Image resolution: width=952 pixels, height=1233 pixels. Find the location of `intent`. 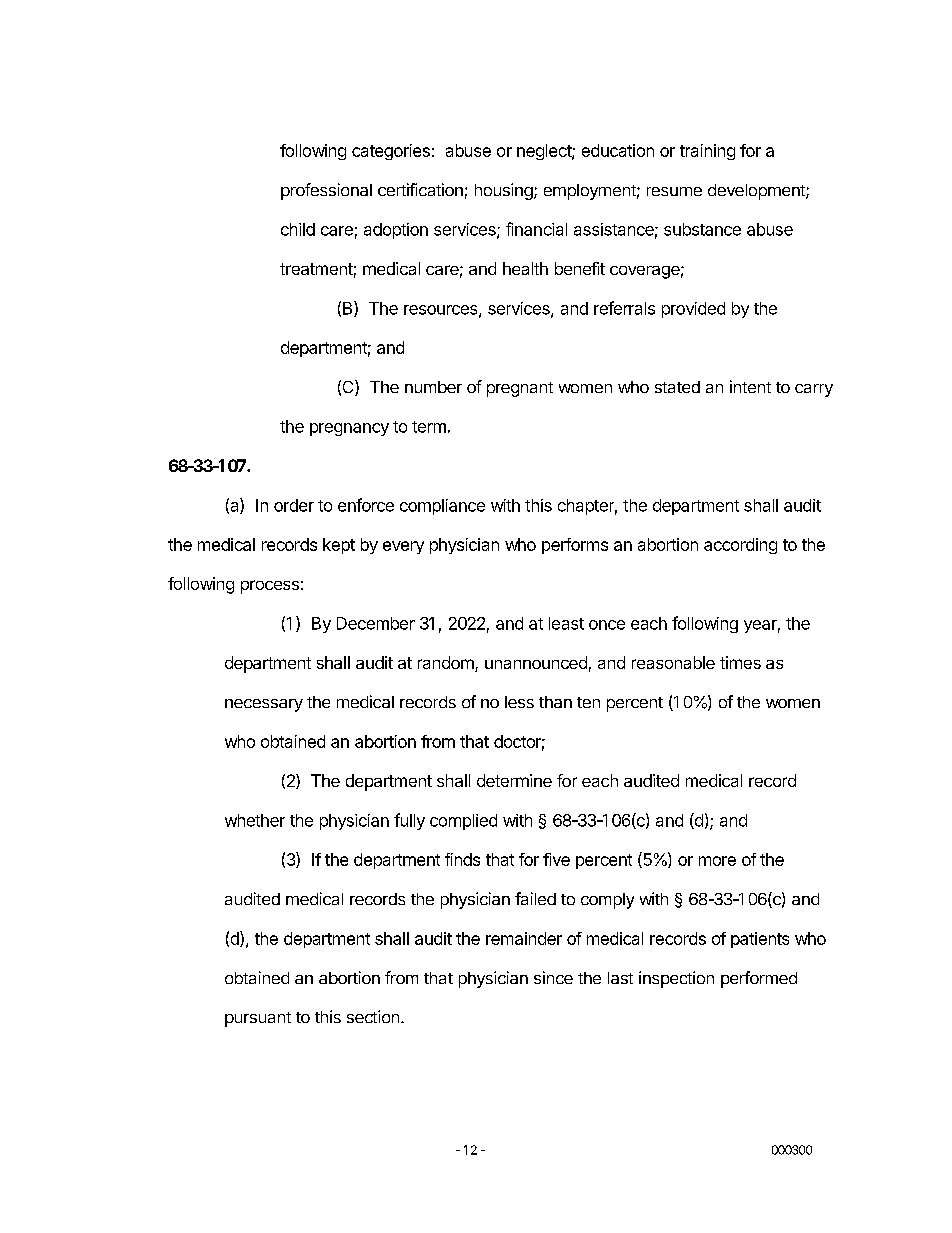

intent is located at coordinates (750, 386).
